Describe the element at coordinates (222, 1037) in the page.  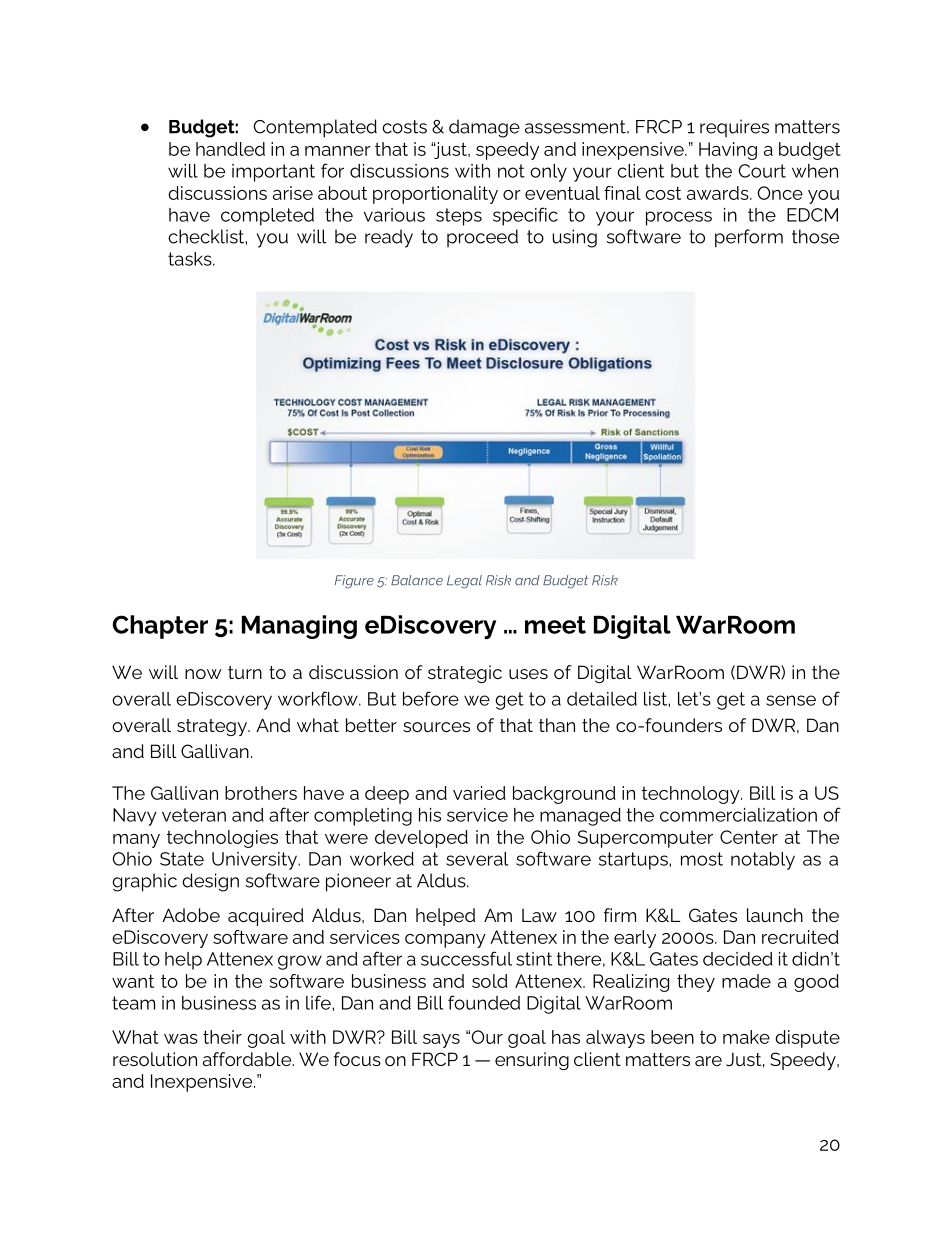
I see `their` at that location.
